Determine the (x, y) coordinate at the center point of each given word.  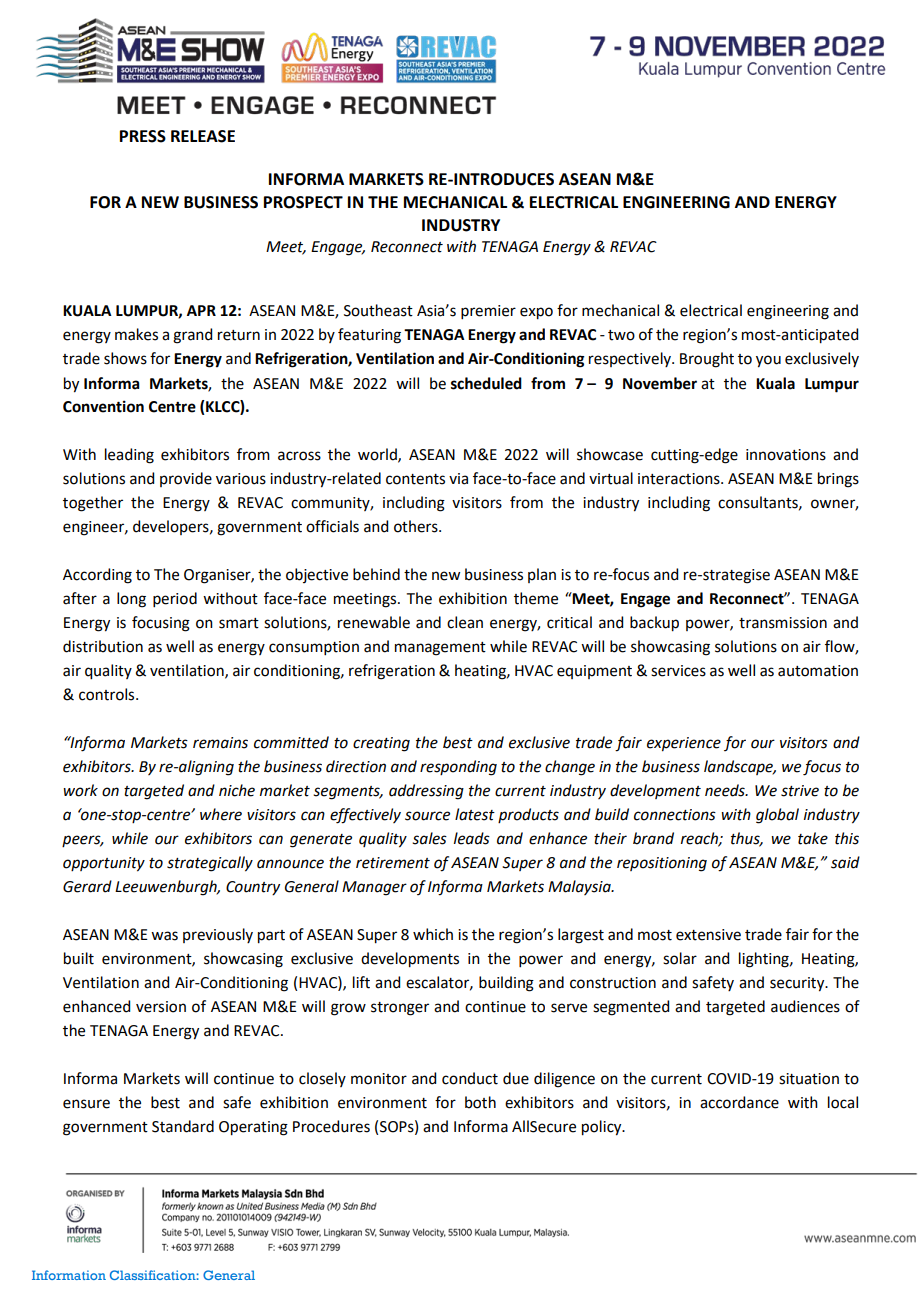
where (221, 814)
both (480, 1102)
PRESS (143, 136)
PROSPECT (303, 202)
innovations (786, 455)
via (458, 479)
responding (458, 768)
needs (726, 790)
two (621, 335)
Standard (183, 1126)
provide (186, 479)
